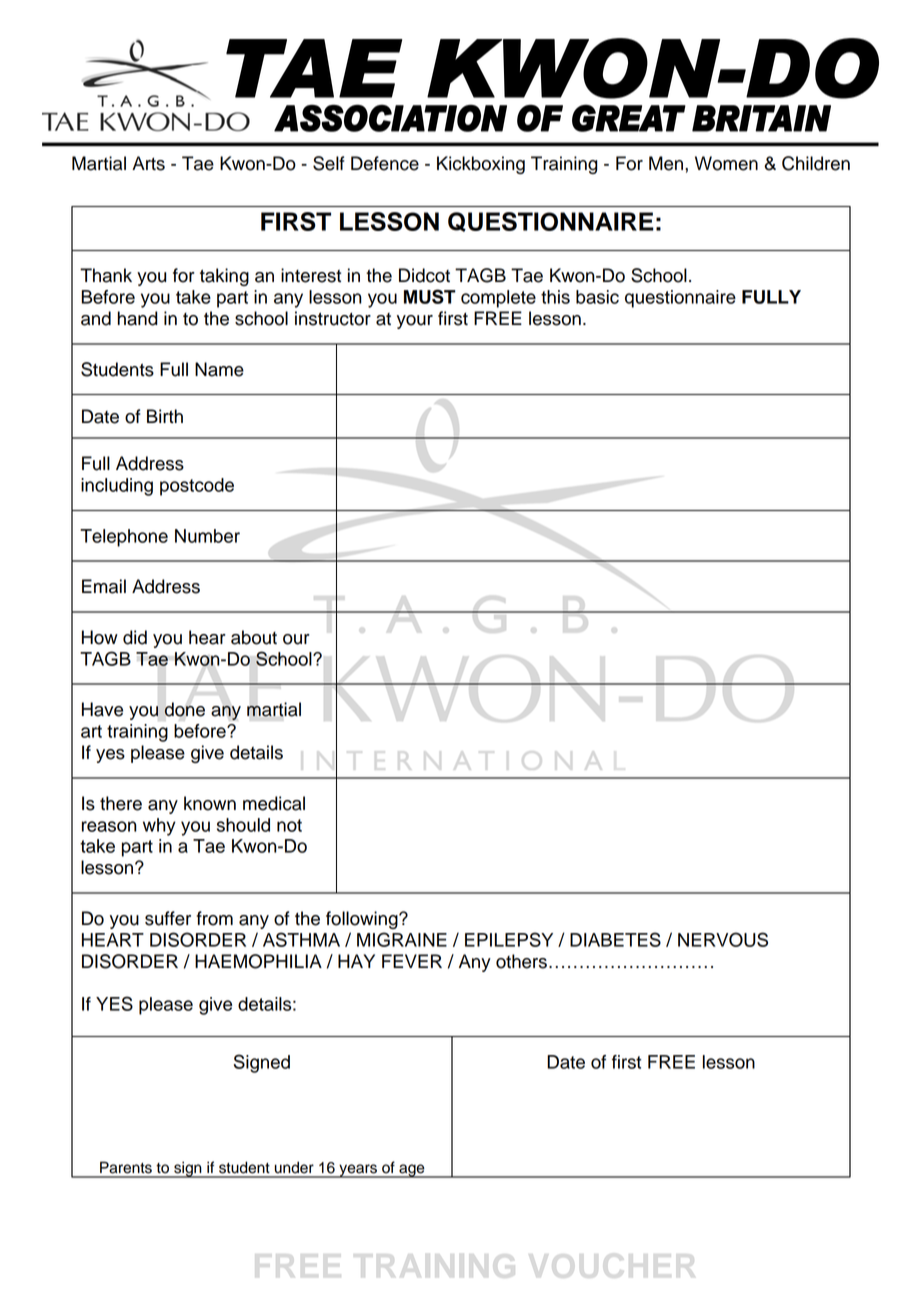 The width and height of the screenshot is (924, 1308). Describe the element at coordinates (148, 163) in the screenshot. I see `Arts` at that location.
